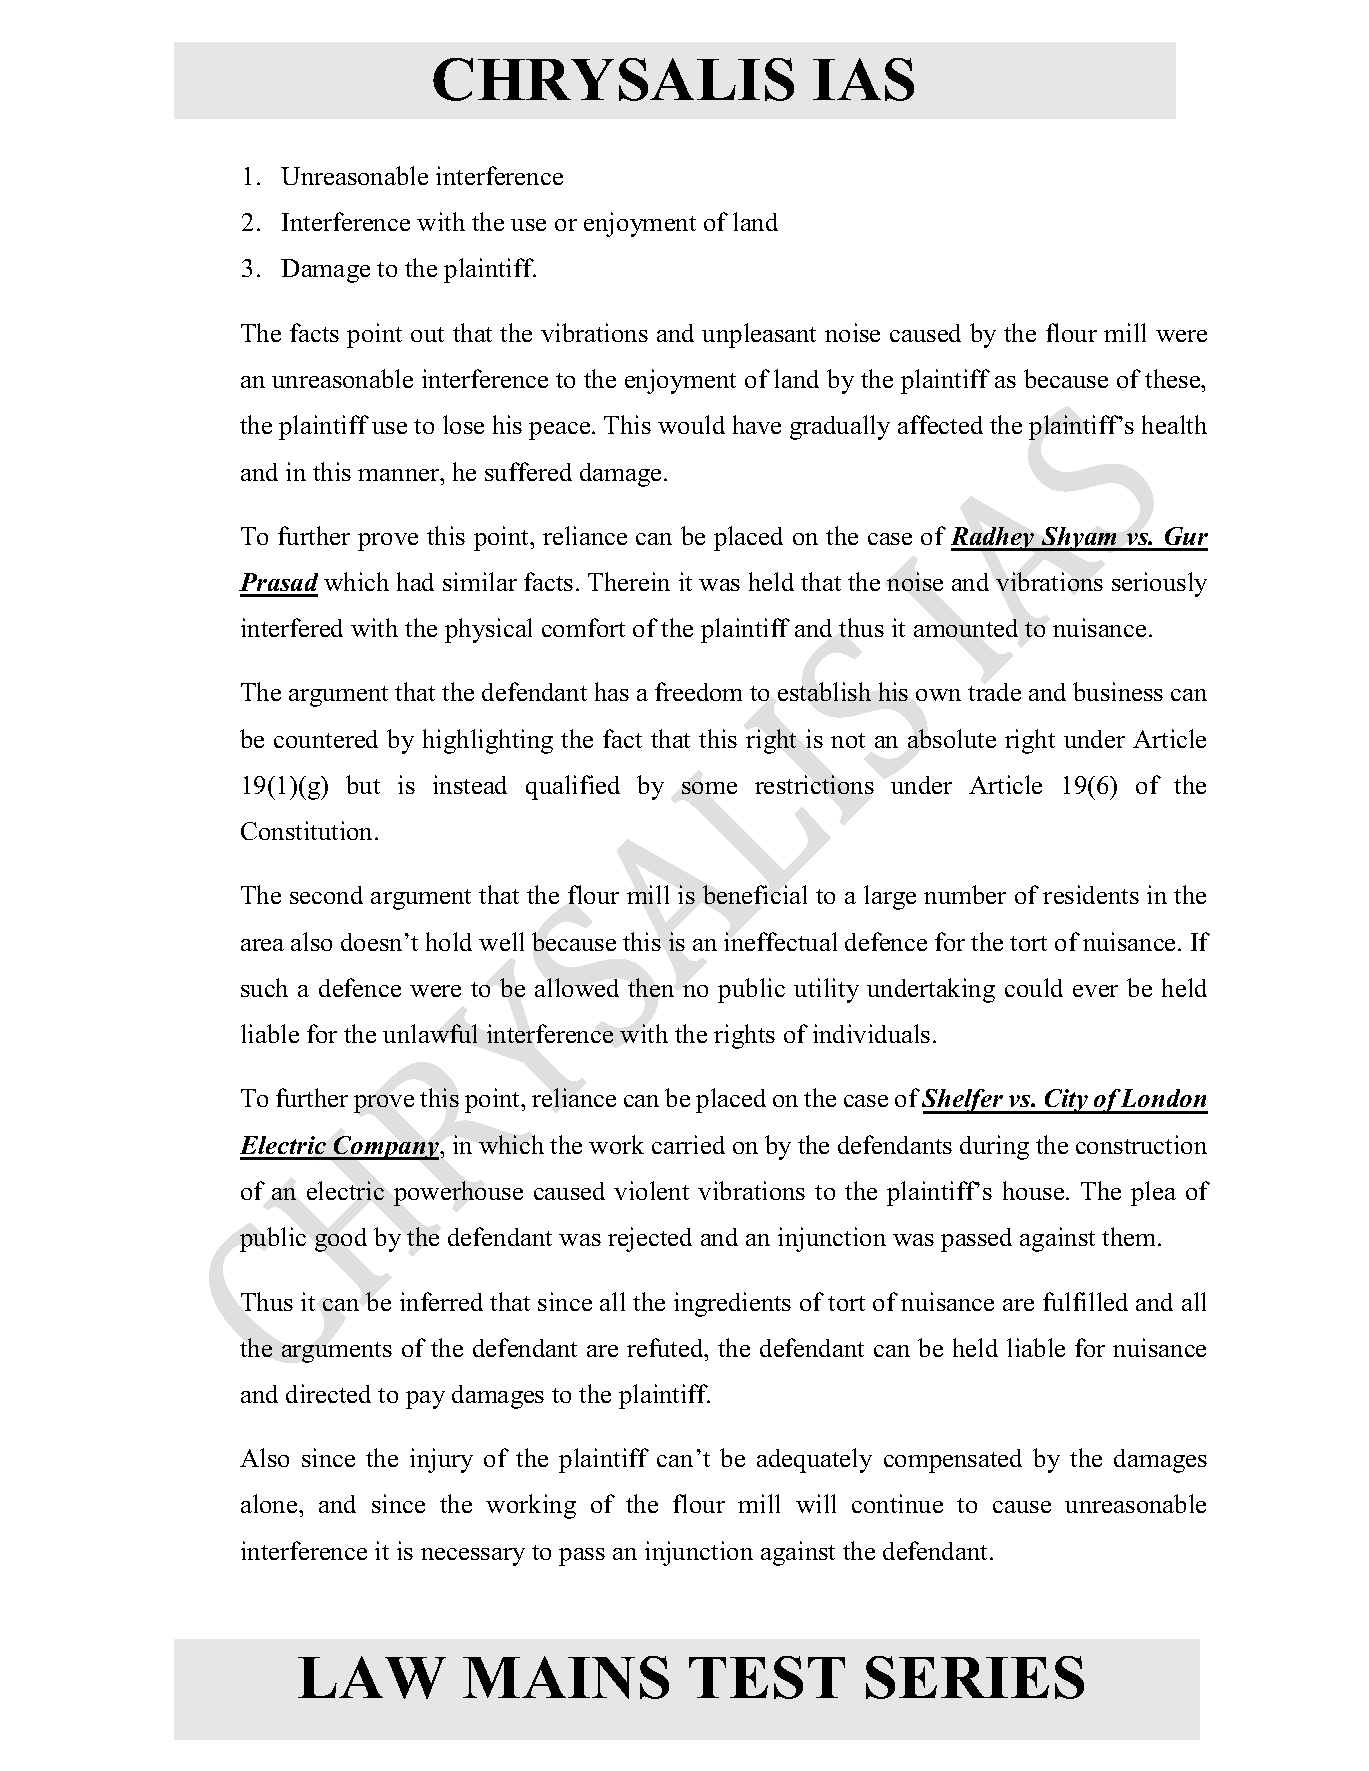  Describe the element at coordinates (863, 79) in the screenshot. I see `IAS` at that location.
